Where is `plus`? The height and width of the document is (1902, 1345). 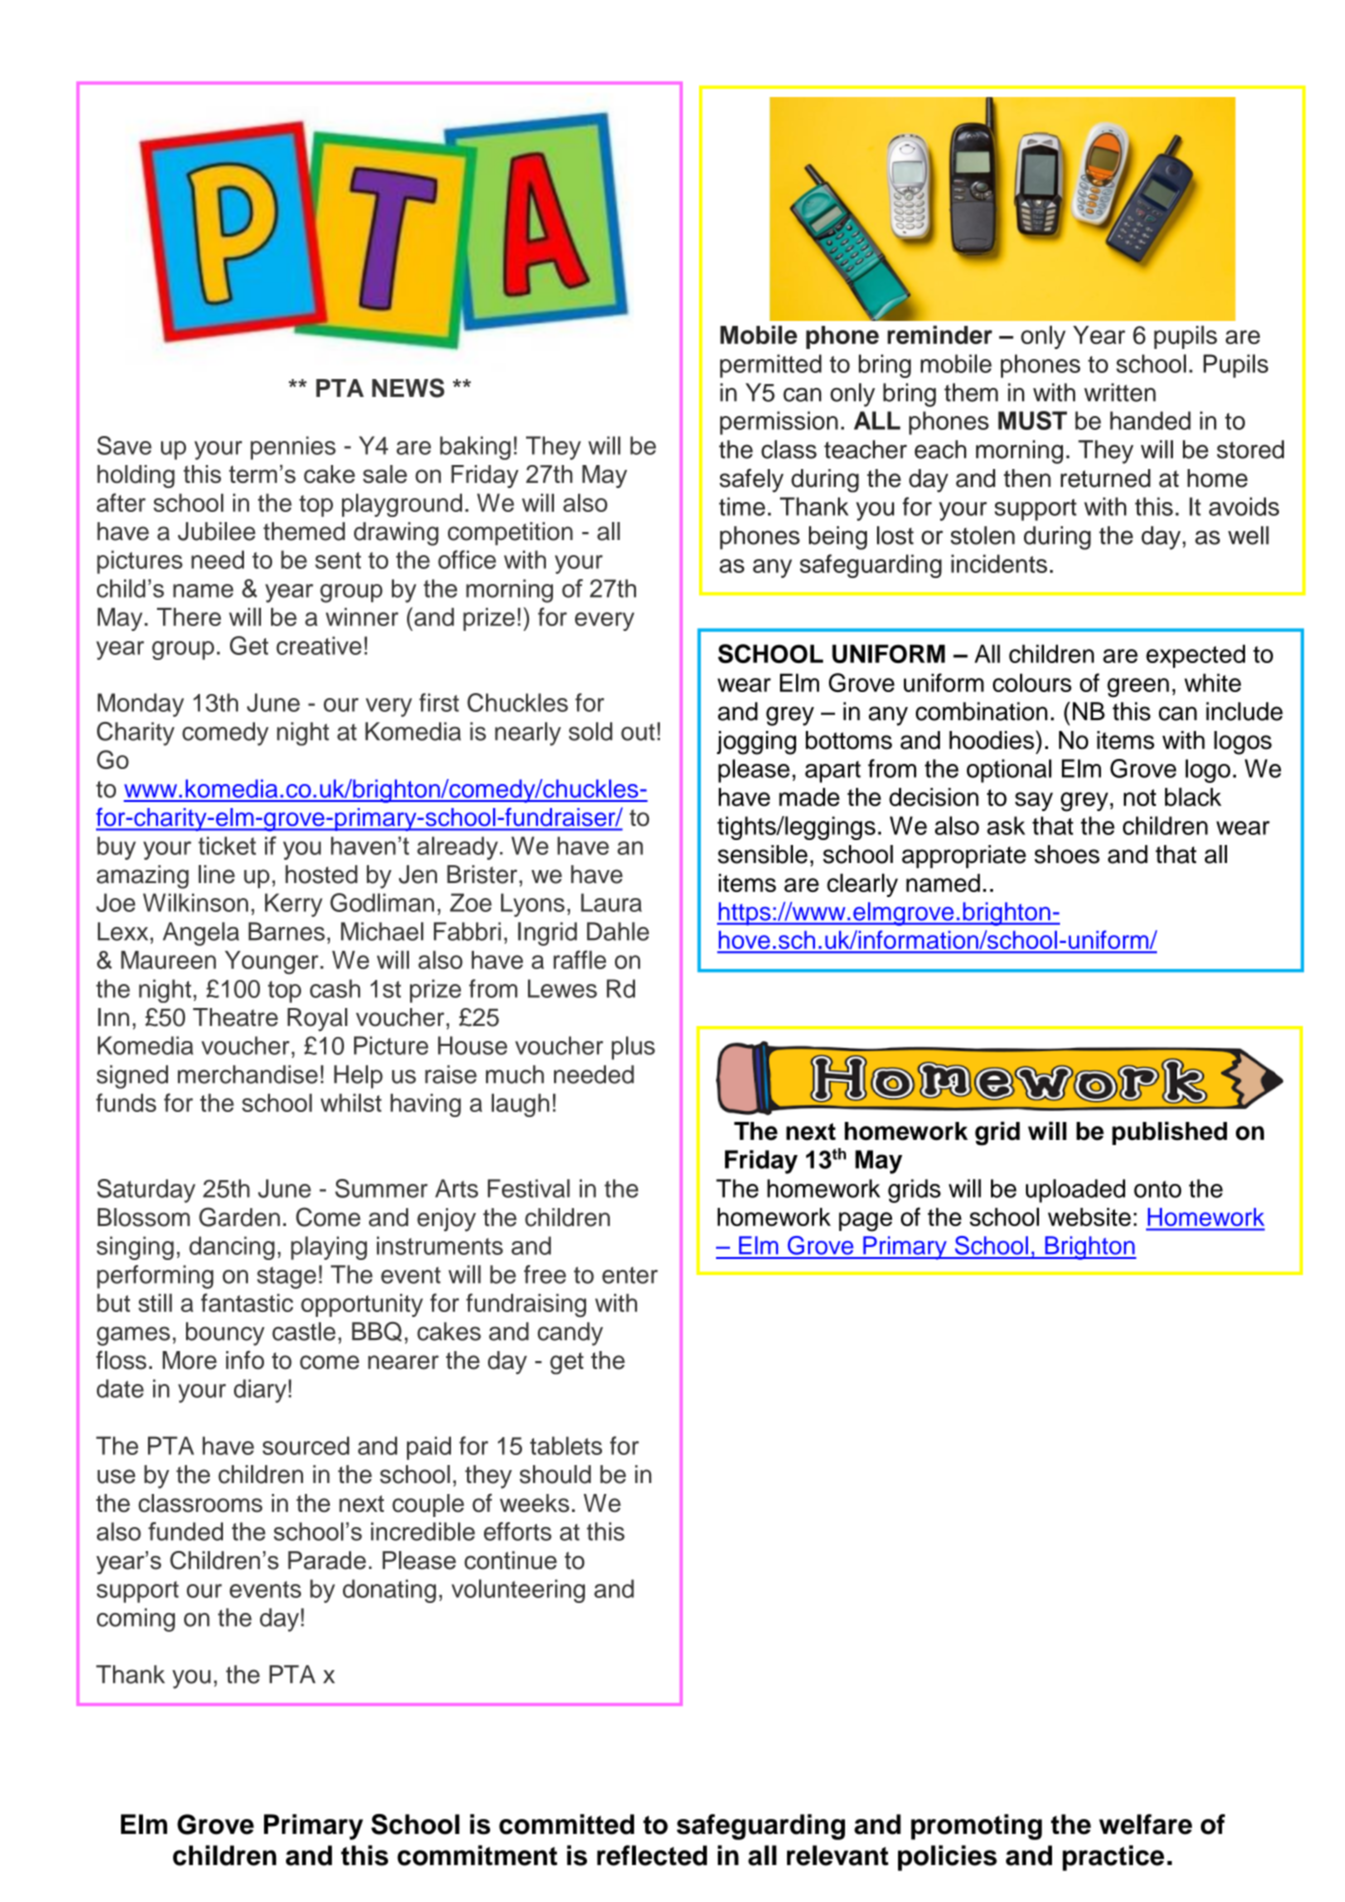 plus is located at coordinates (633, 1048).
